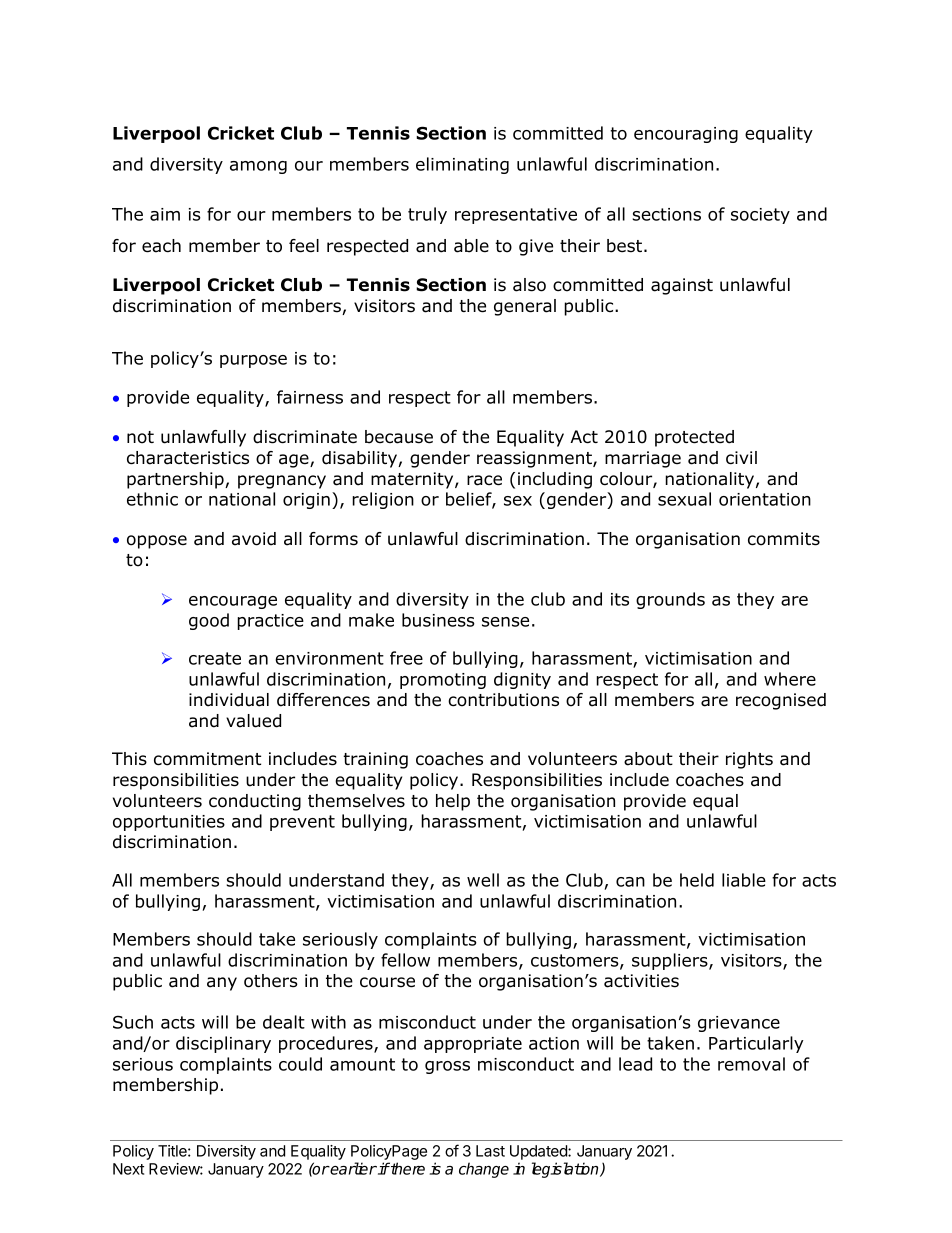  Describe the element at coordinates (484, 480) in the image. I see `race` at that location.
